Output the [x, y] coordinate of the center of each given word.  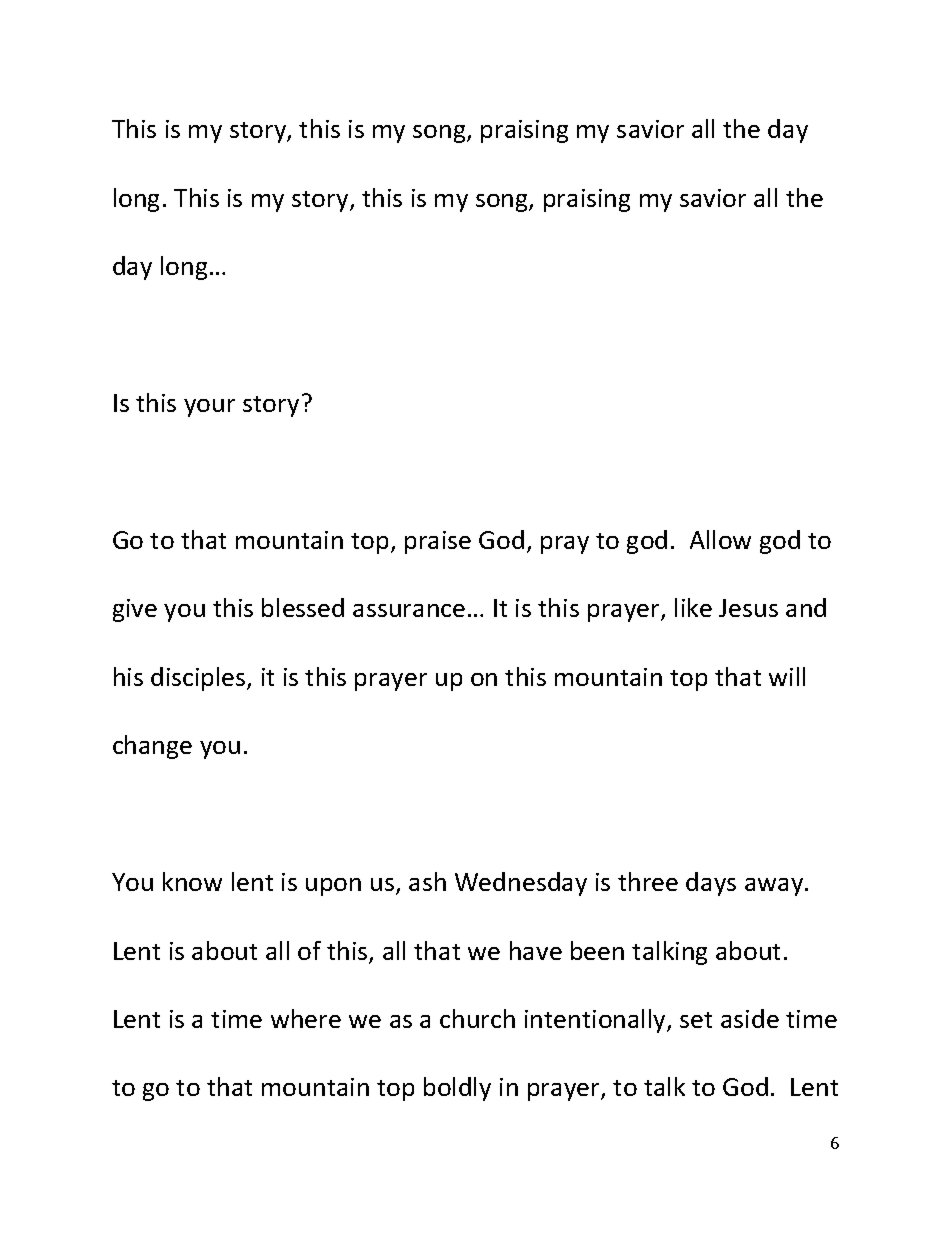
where [306, 1018]
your [209, 408]
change [152, 747]
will [787, 676]
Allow [720, 539]
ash [427, 881]
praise [438, 542]
